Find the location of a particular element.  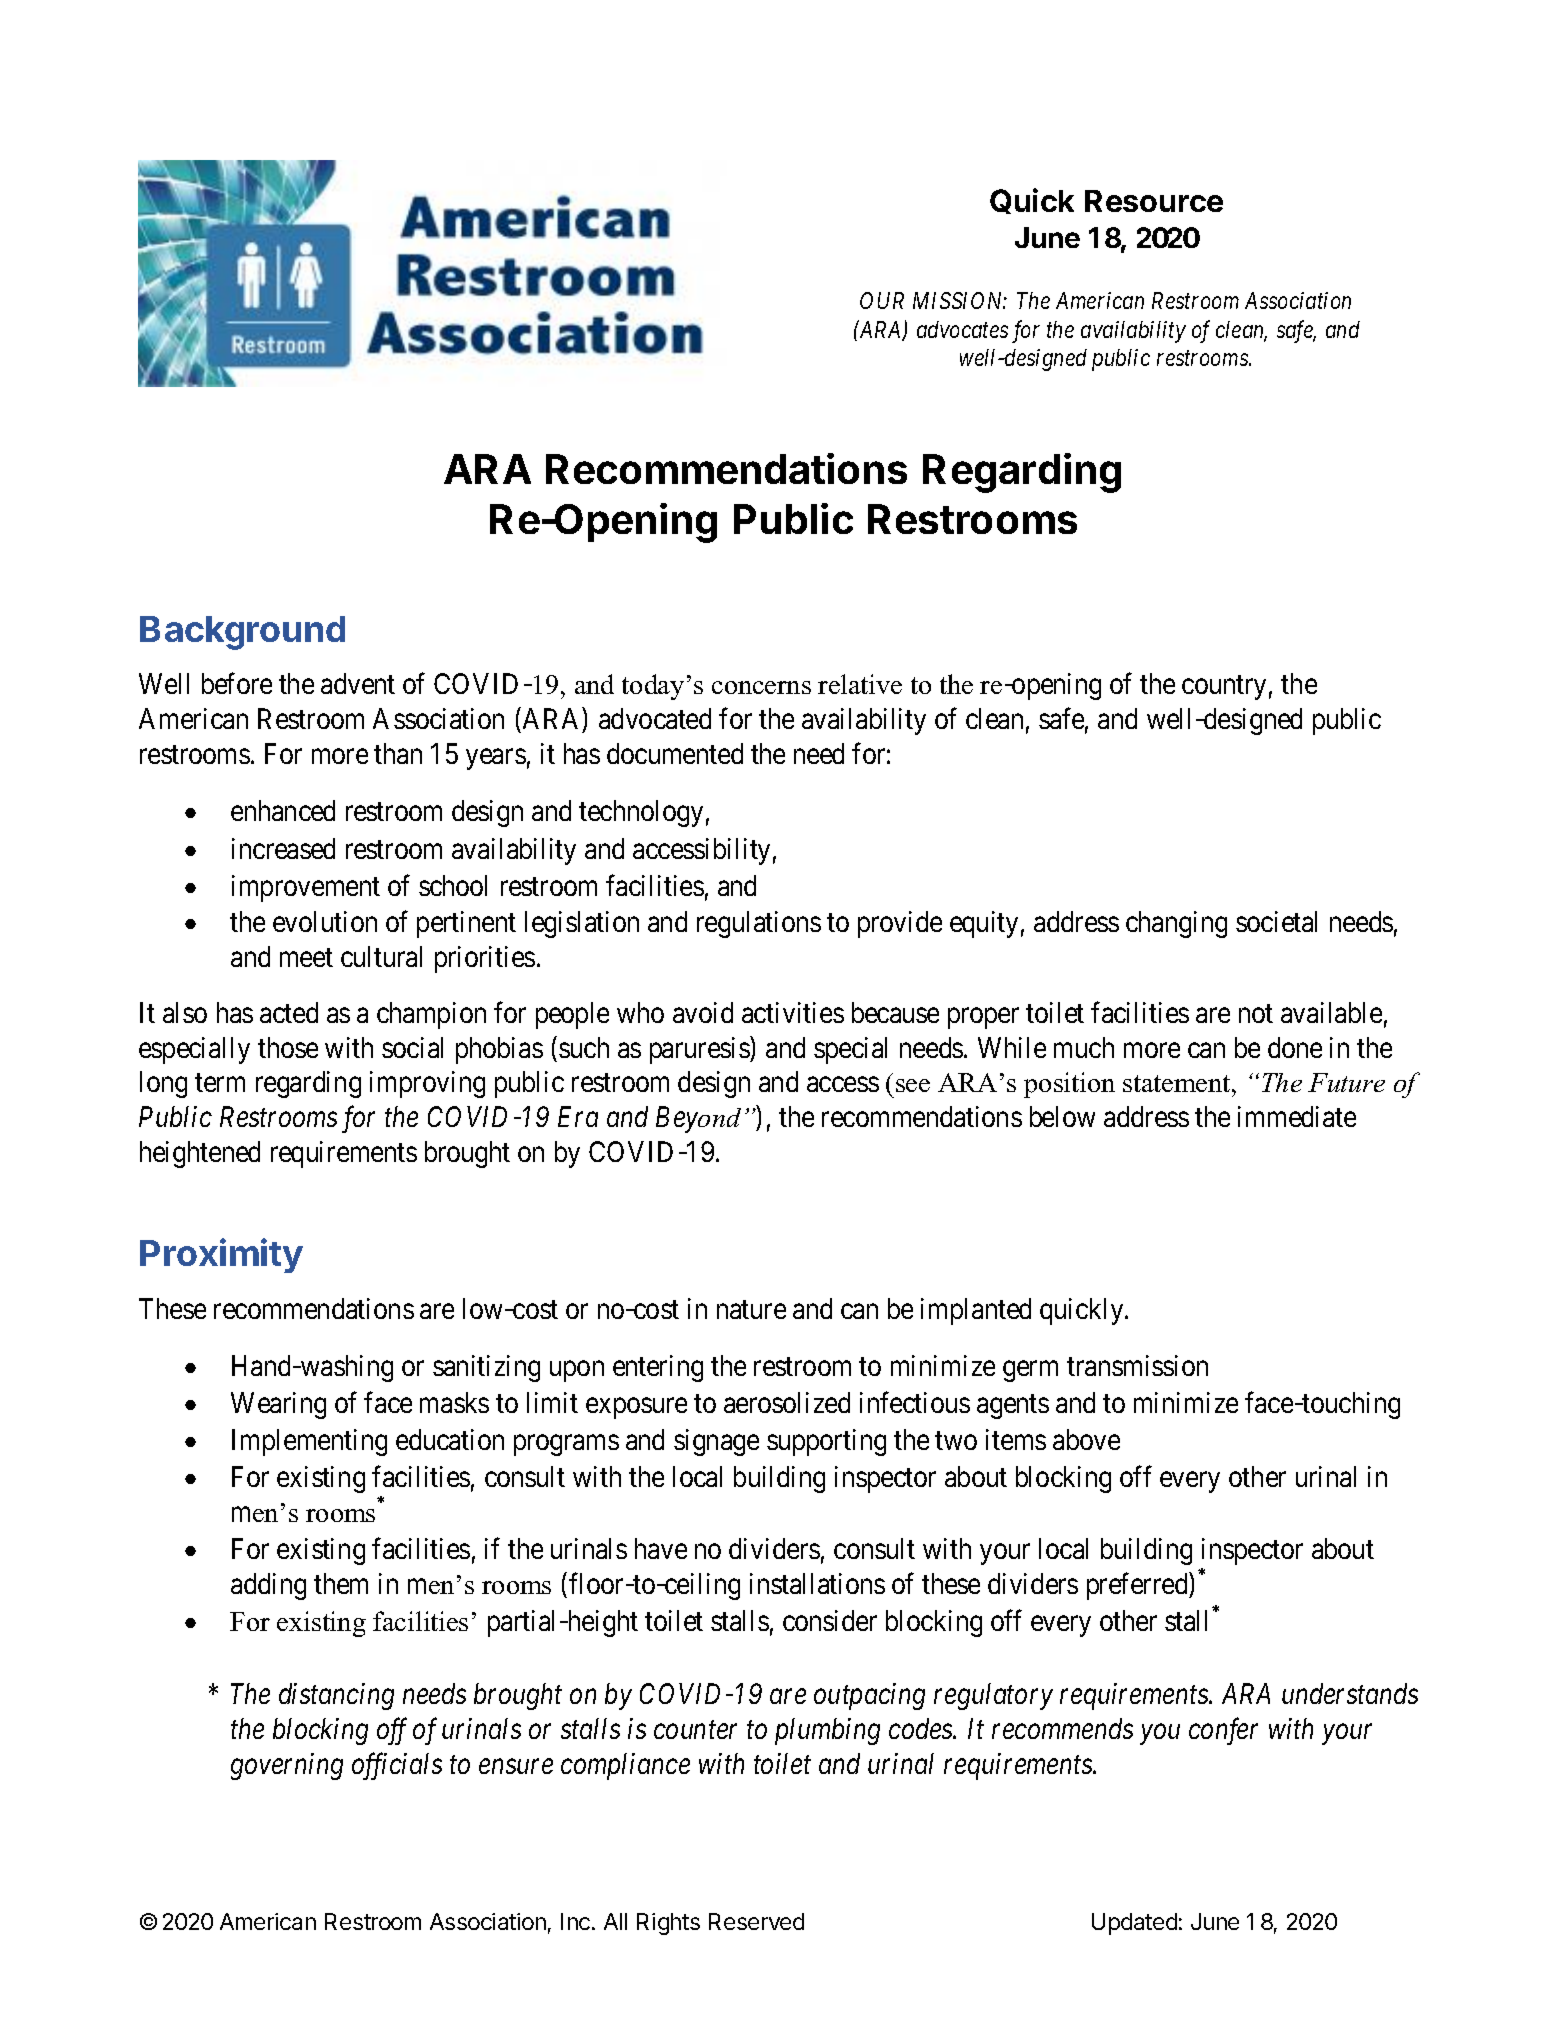

nature is located at coordinates (751, 1309).
